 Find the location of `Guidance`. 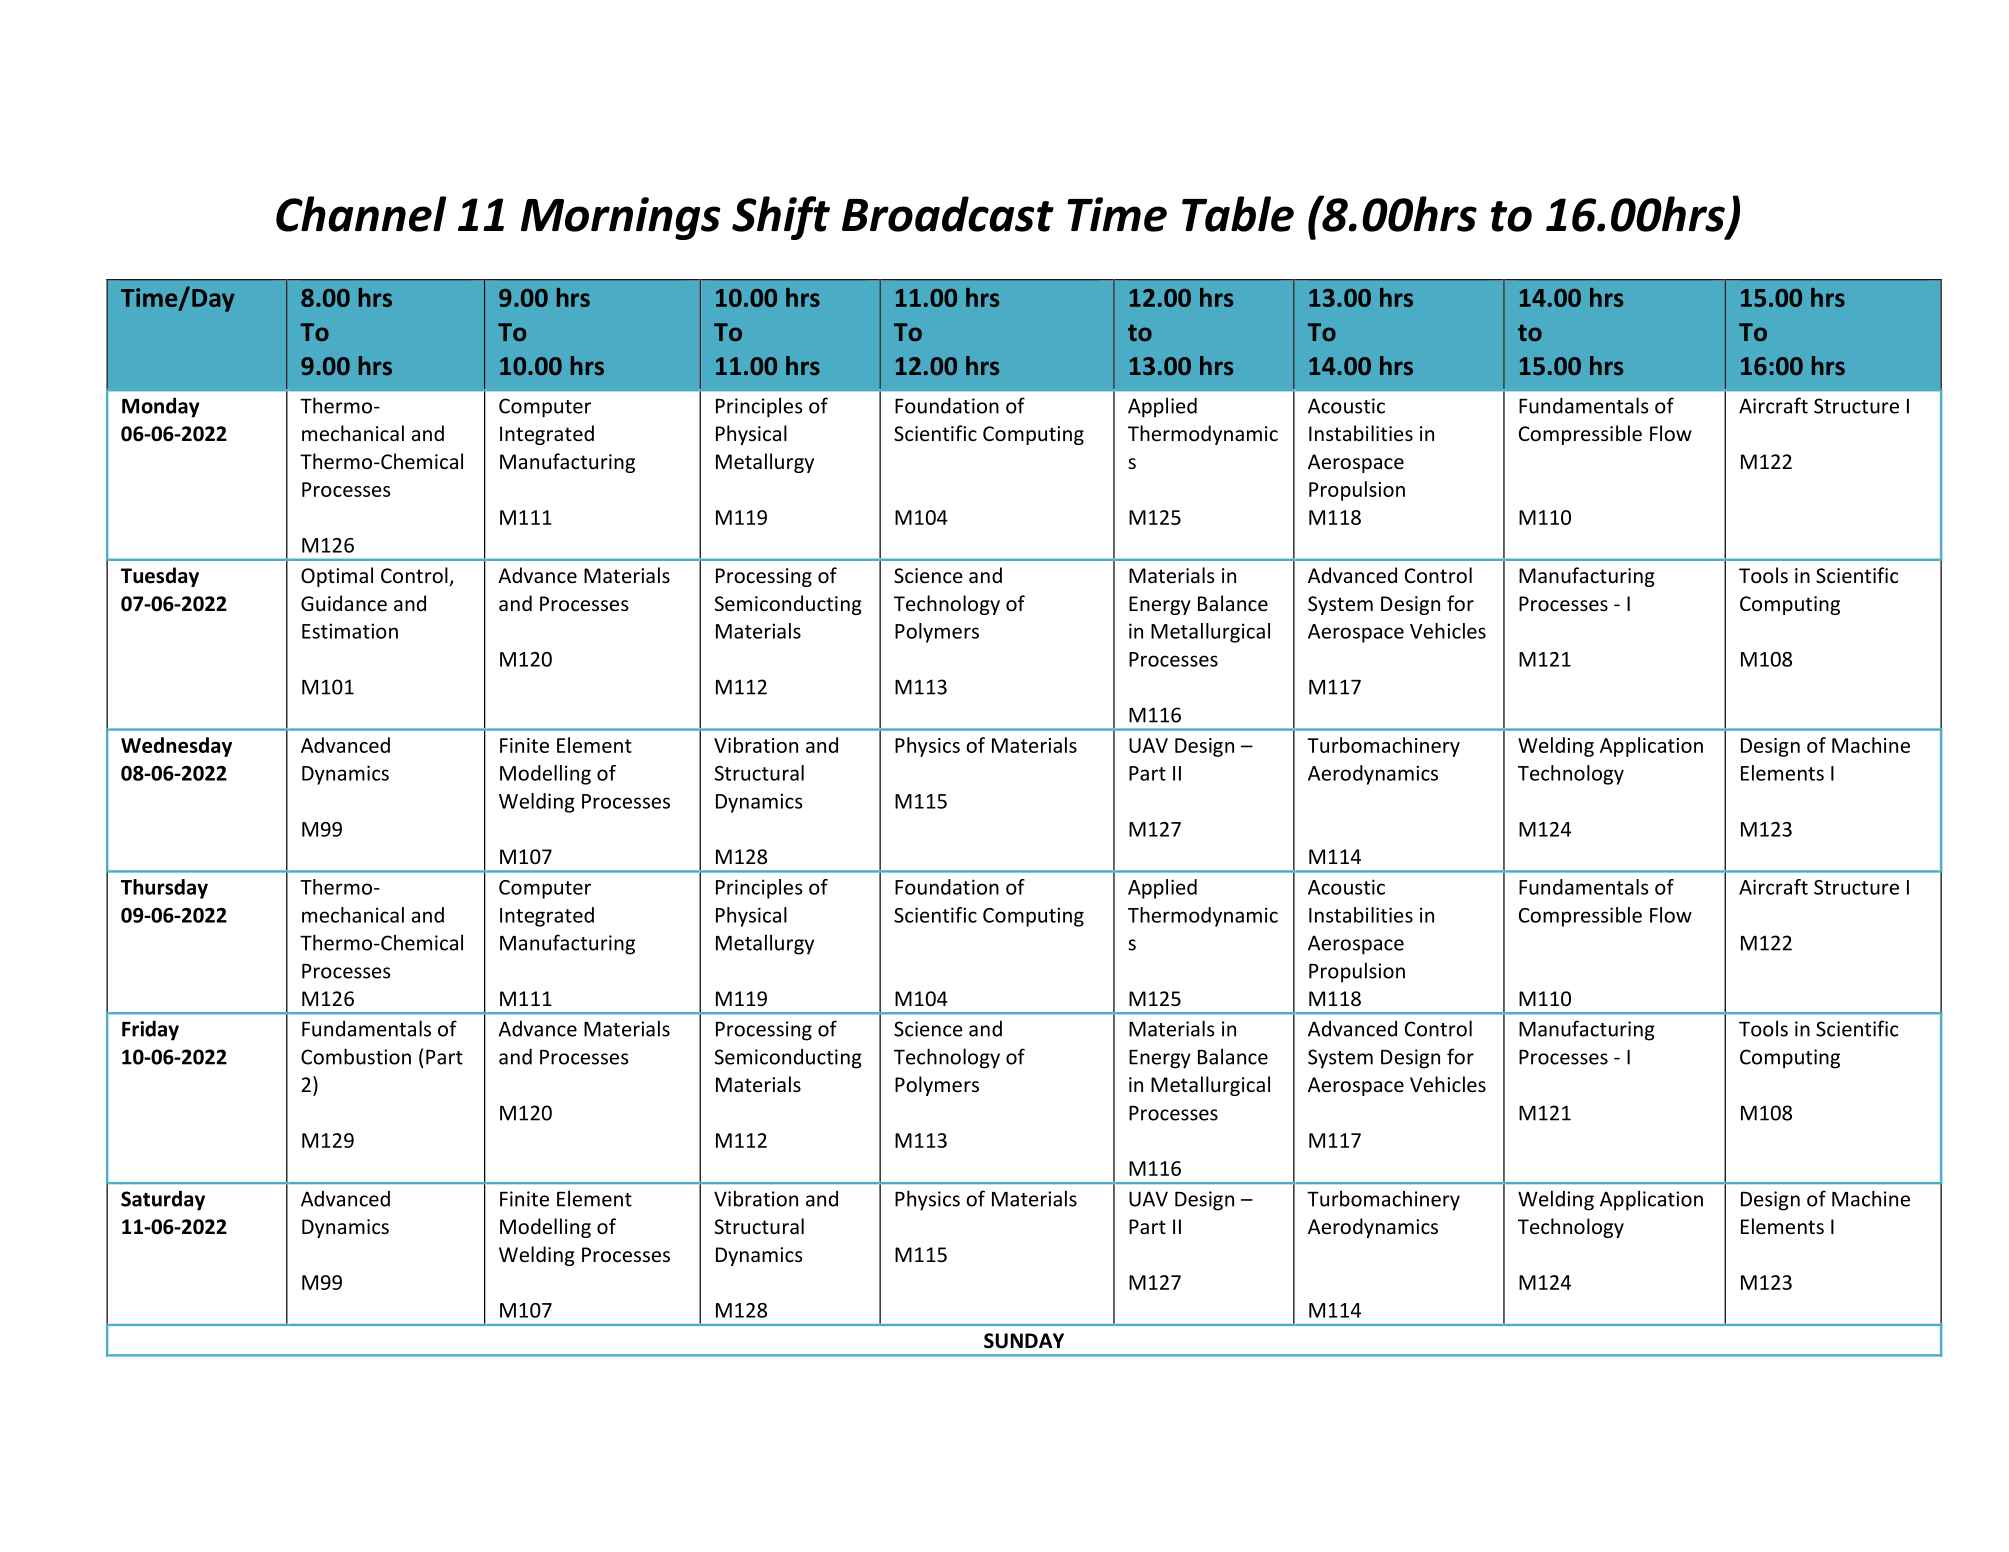

Guidance is located at coordinates (344, 603).
